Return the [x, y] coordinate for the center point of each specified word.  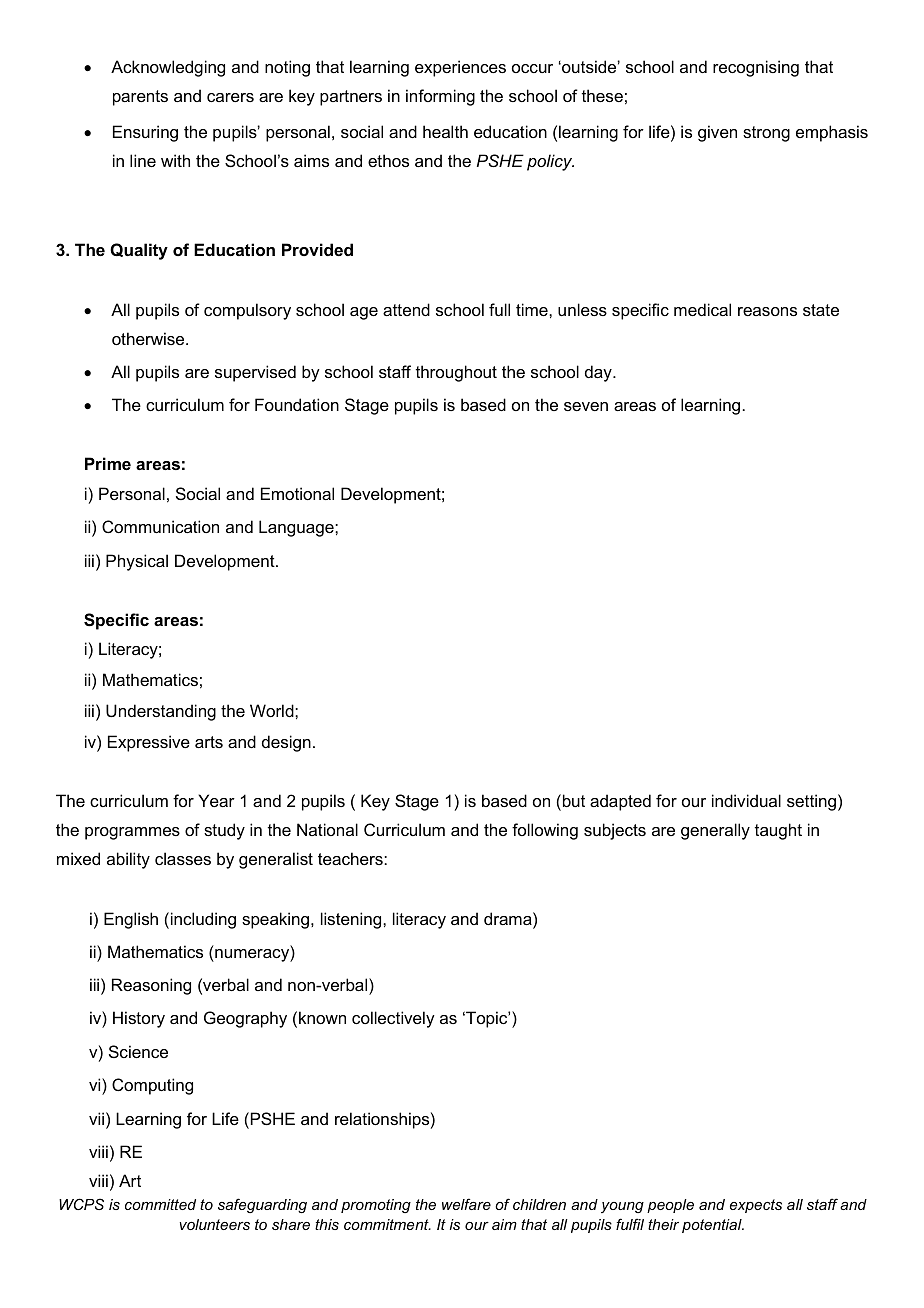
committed [160, 1204]
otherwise [149, 338]
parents [140, 98]
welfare [466, 1204]
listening [352, 920]
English [131, 920]
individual [746, 800]
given [717, 133]
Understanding [161, 712]
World [273, 710]
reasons [767, 311]
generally [715, 831]
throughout [456, 373]
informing [440, 97]
